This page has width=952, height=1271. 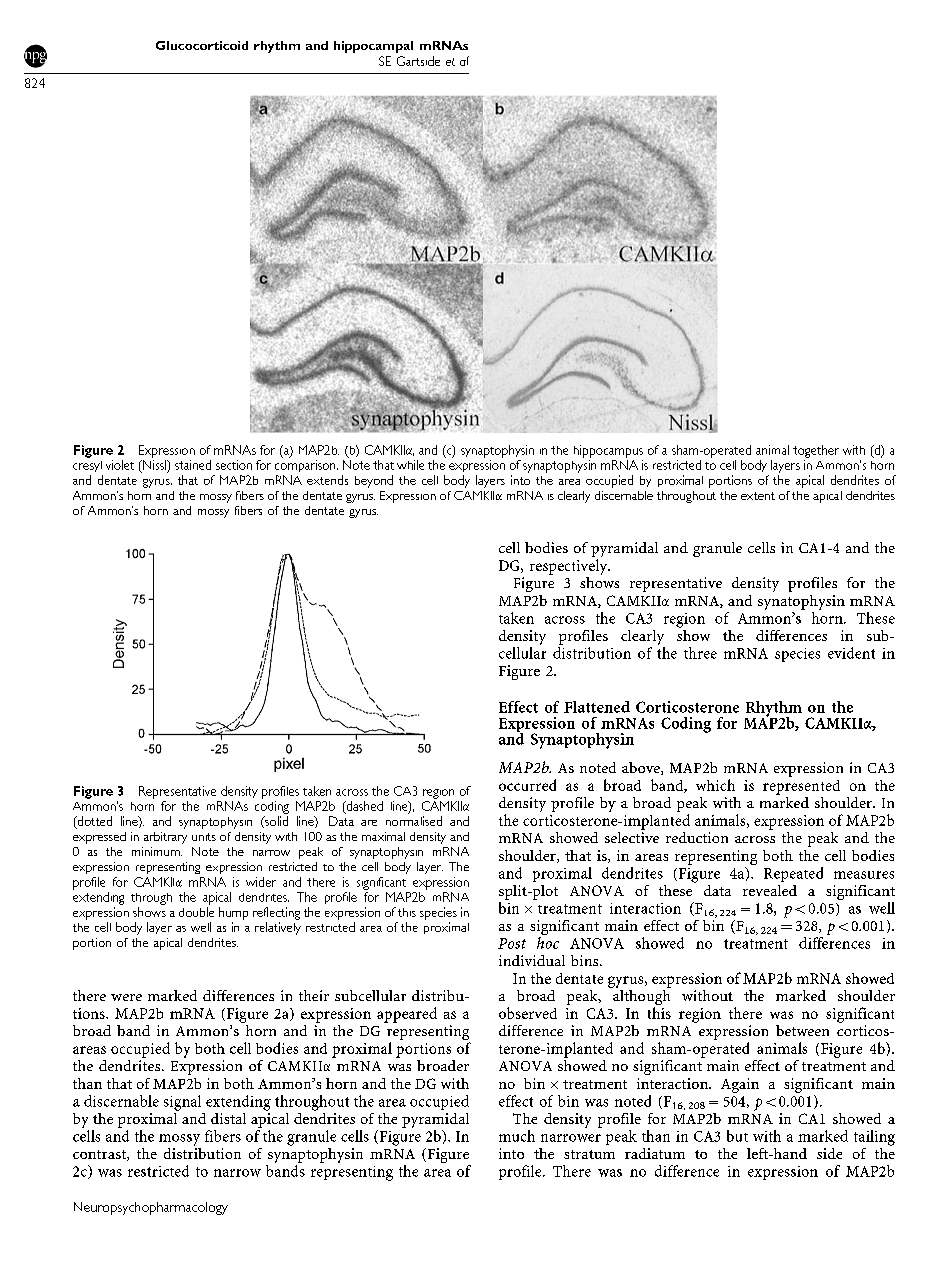 What do you see at coordinates (182, 1103) in the page?
I see `signal` at bounding box center [182, 1103].
